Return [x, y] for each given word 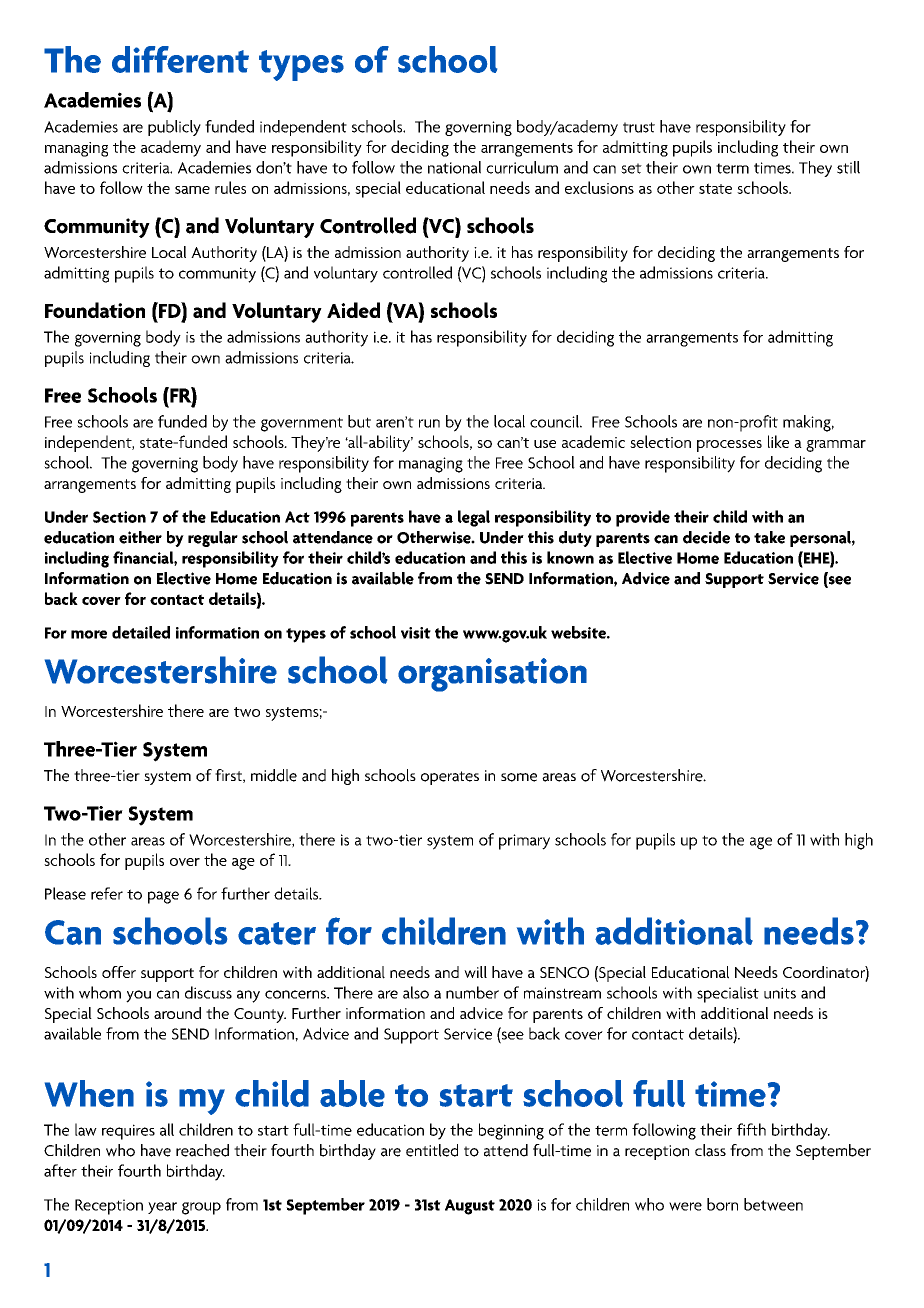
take [769, 537]
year [162, 1208]
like [778, 441]
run [429, 423]
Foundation [95, 310]
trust [639, 127]
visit [416, 633]
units [780, 993]
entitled [432, 1150]
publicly [174, 128]
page [163, 897]
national [454, 167]
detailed [141, 632]
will [475, 972]
